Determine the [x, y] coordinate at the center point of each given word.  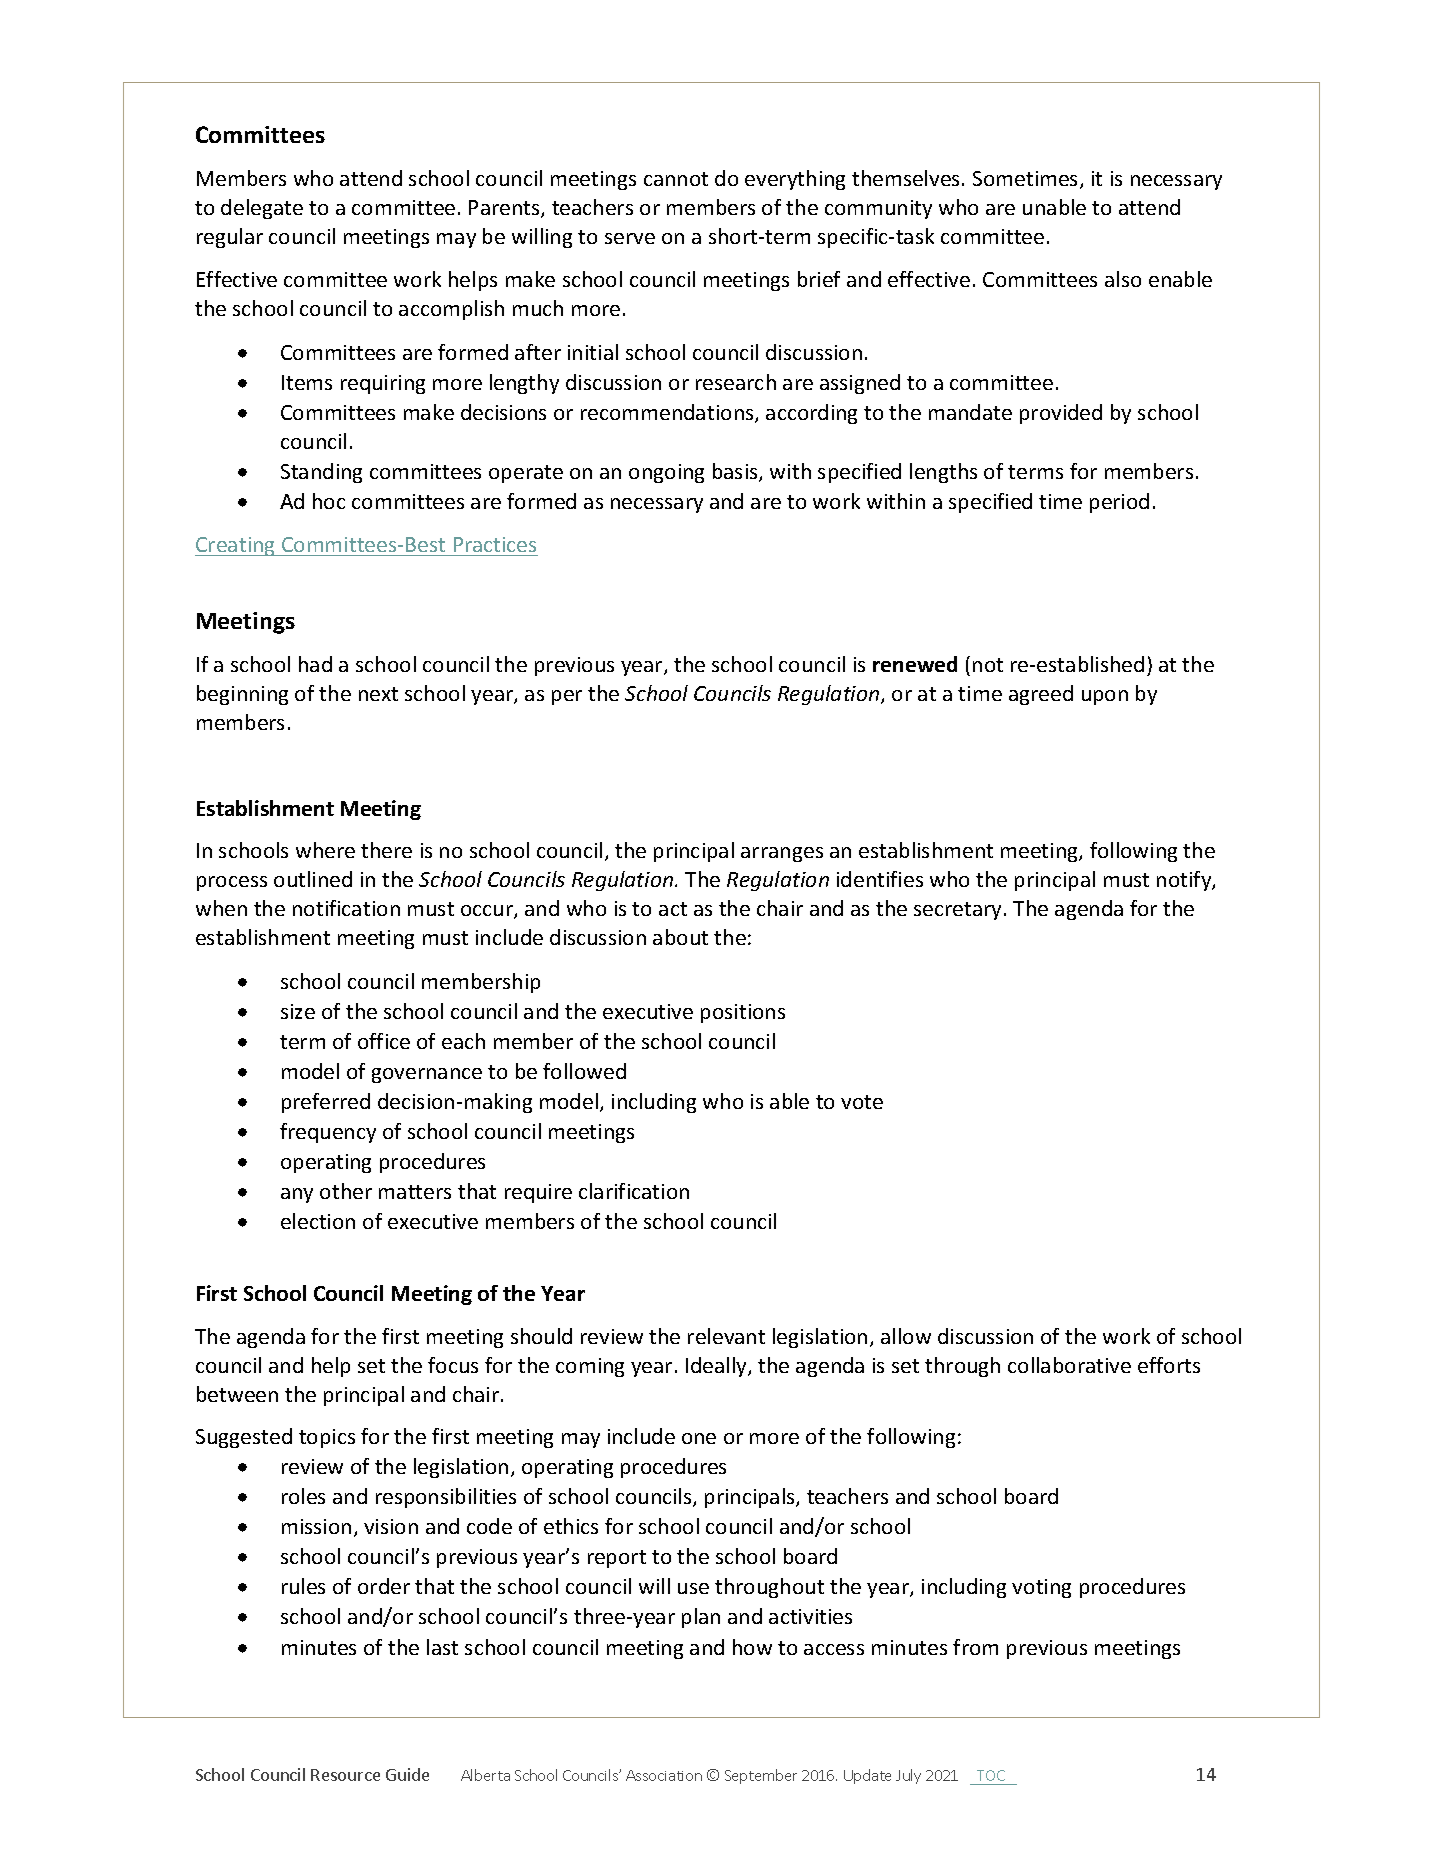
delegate [262, 209]
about [680, 937]
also [1123, 279]
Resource [345, 1775]
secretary [959, 911]
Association [664, 1775]
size [298, 1011]
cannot [676, 179]
